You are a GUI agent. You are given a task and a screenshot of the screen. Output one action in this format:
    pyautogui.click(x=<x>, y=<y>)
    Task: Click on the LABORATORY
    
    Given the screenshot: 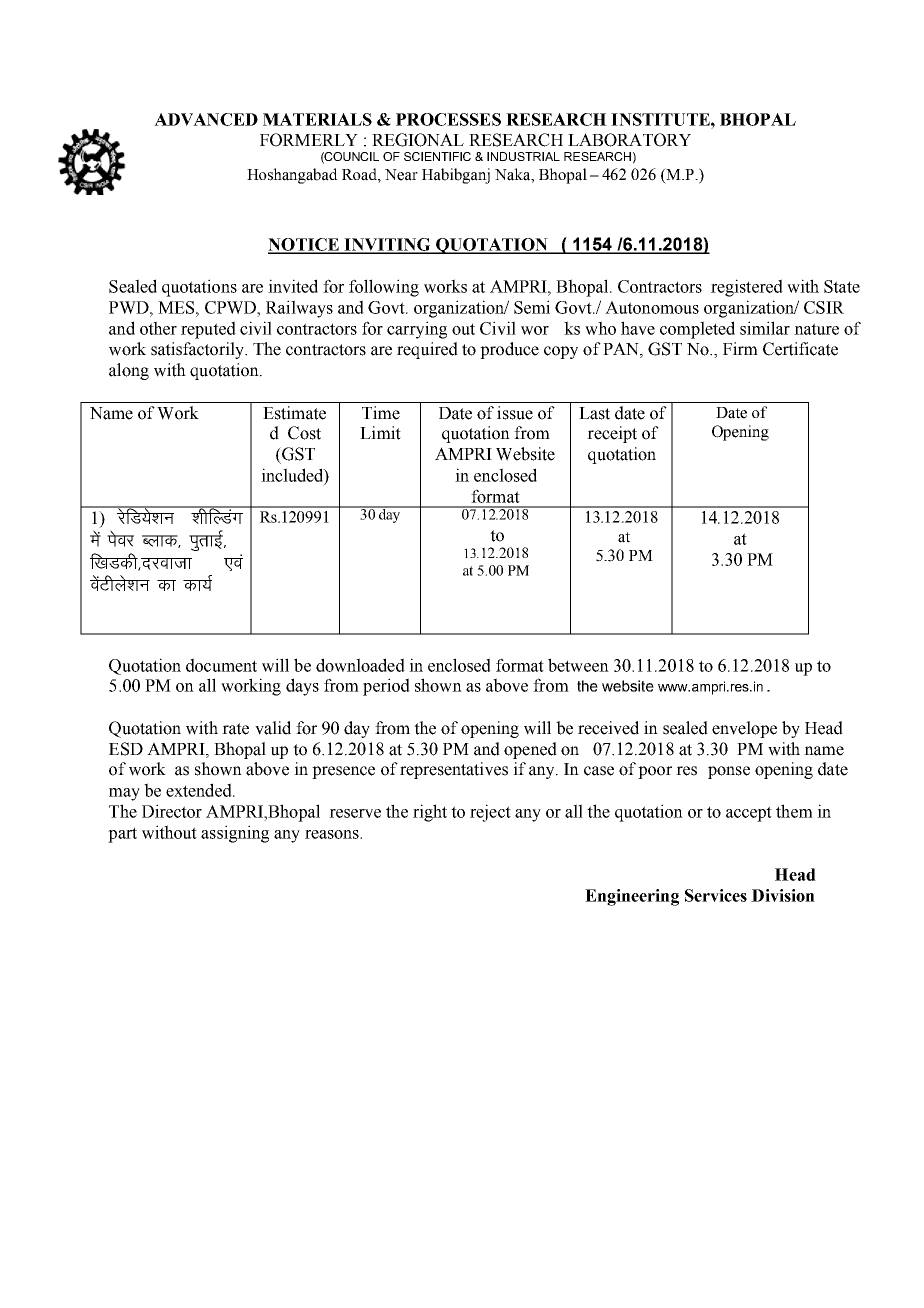 What is the action you would take?
    pyautogui.click(x=629, y=140)
